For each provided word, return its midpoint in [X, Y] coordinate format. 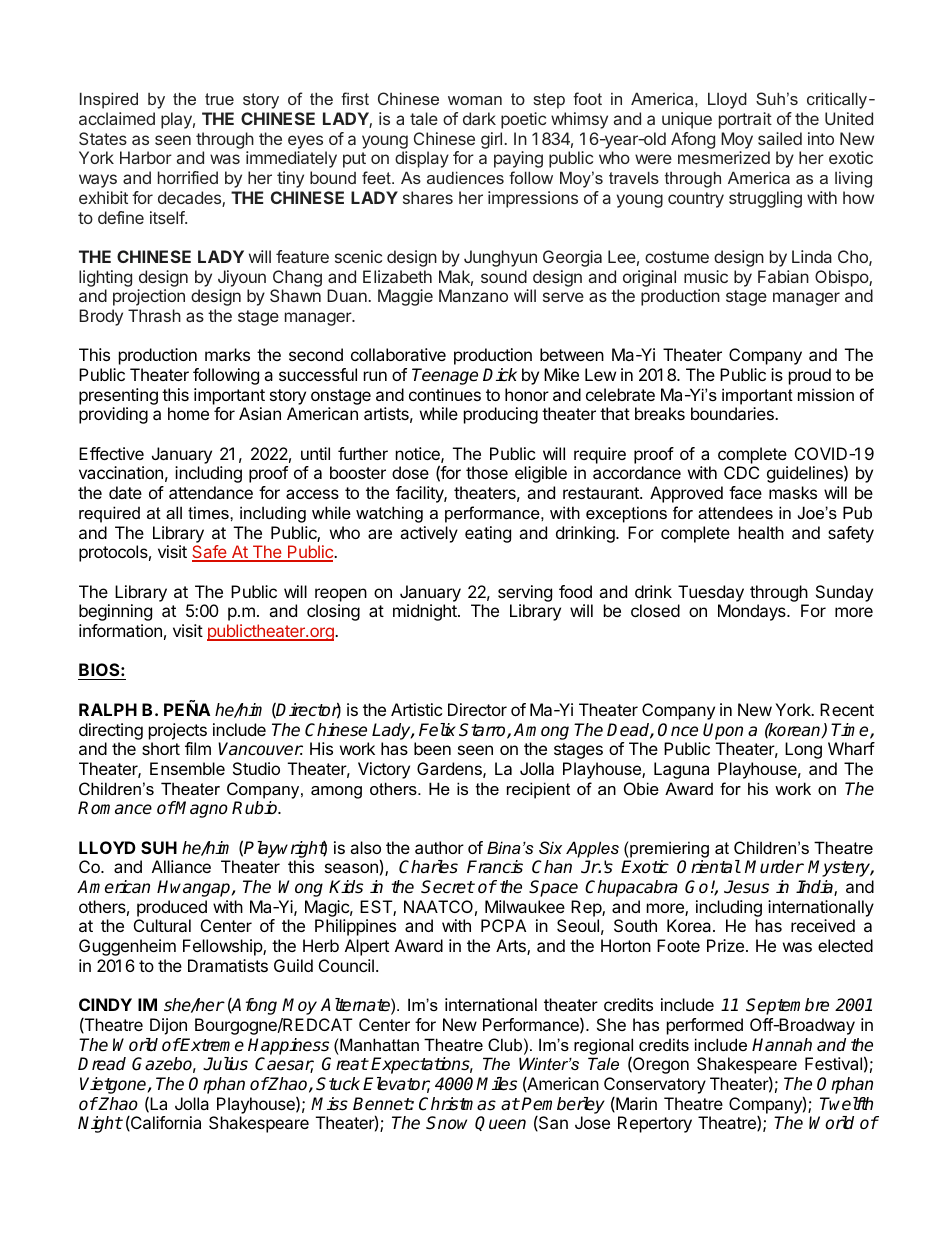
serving [525, 593]
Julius [225, 1064]
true [219, 99]
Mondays [753, 612]
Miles [496, 1084]
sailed [780, 138]
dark [479, 118]
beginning [115, 612]
